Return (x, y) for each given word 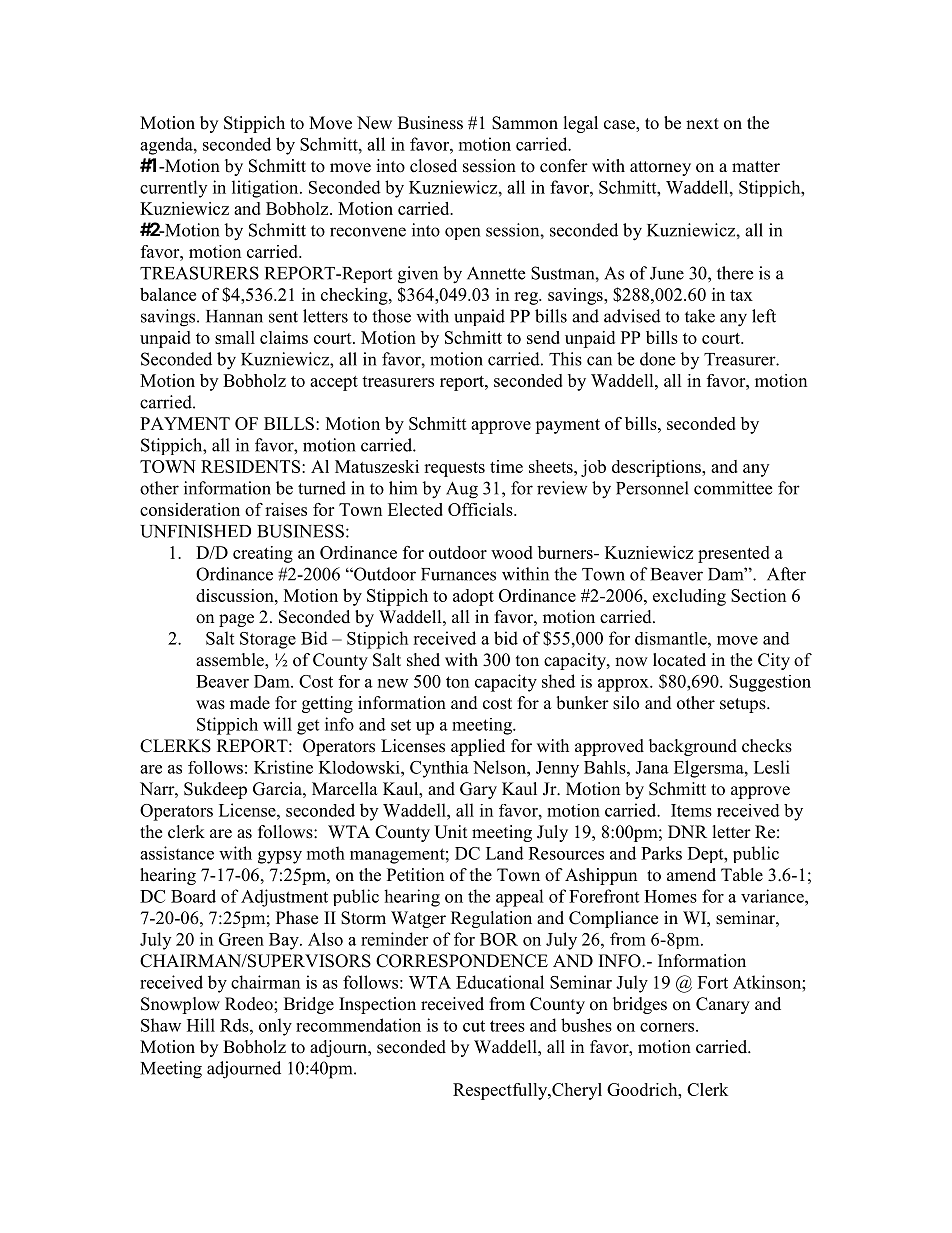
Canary (723, 1005)
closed (433, 166)
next (702, 124)
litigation (266, 189)
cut (474, 1026)
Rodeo (250, 1004)
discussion (236, 595)
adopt (473, 597)
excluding (689, 597)
